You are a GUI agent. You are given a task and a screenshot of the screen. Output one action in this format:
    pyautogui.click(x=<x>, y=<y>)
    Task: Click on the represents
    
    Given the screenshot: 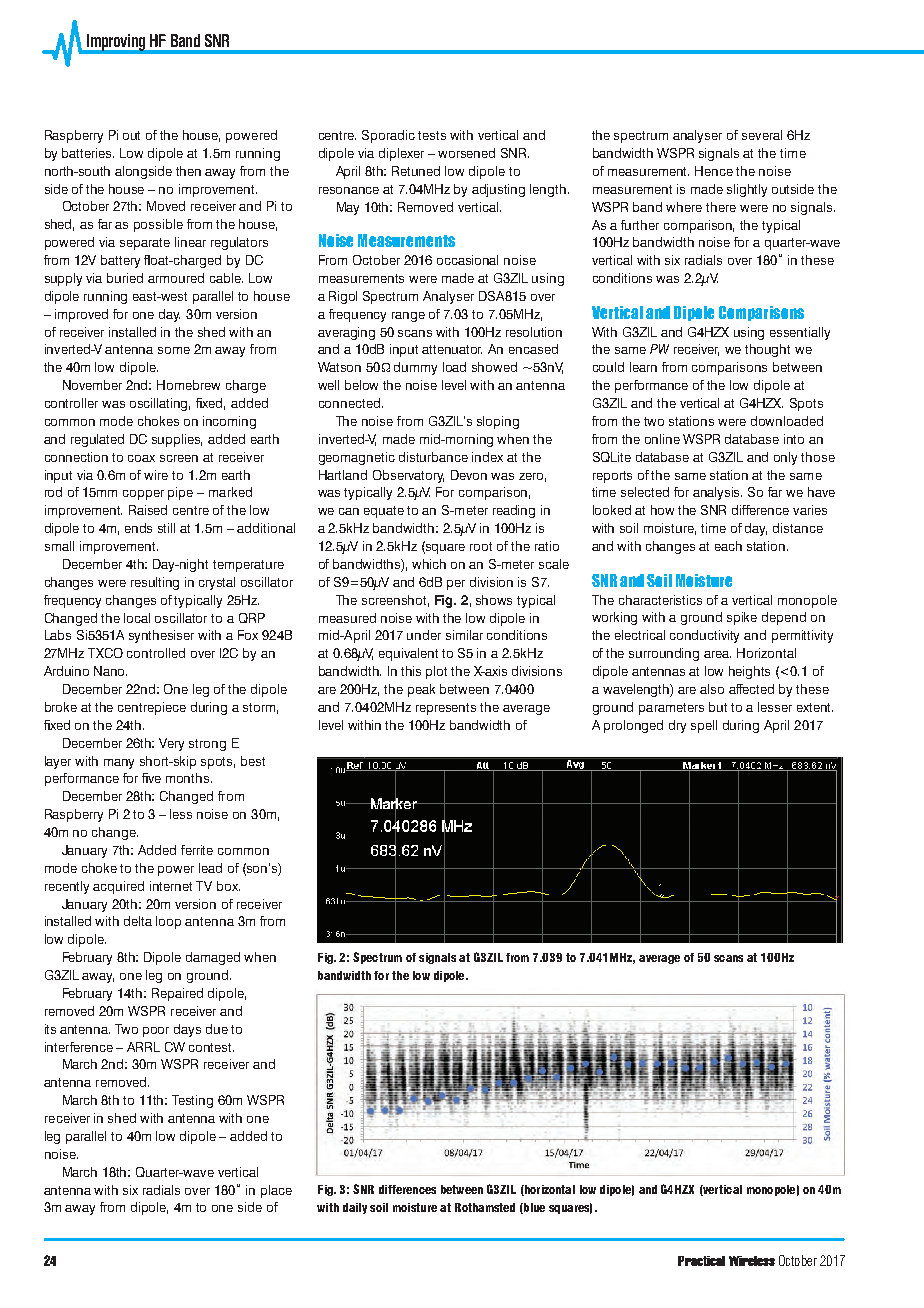 What is the action you would take?
    pyautogui.click(x=446, y=709)
